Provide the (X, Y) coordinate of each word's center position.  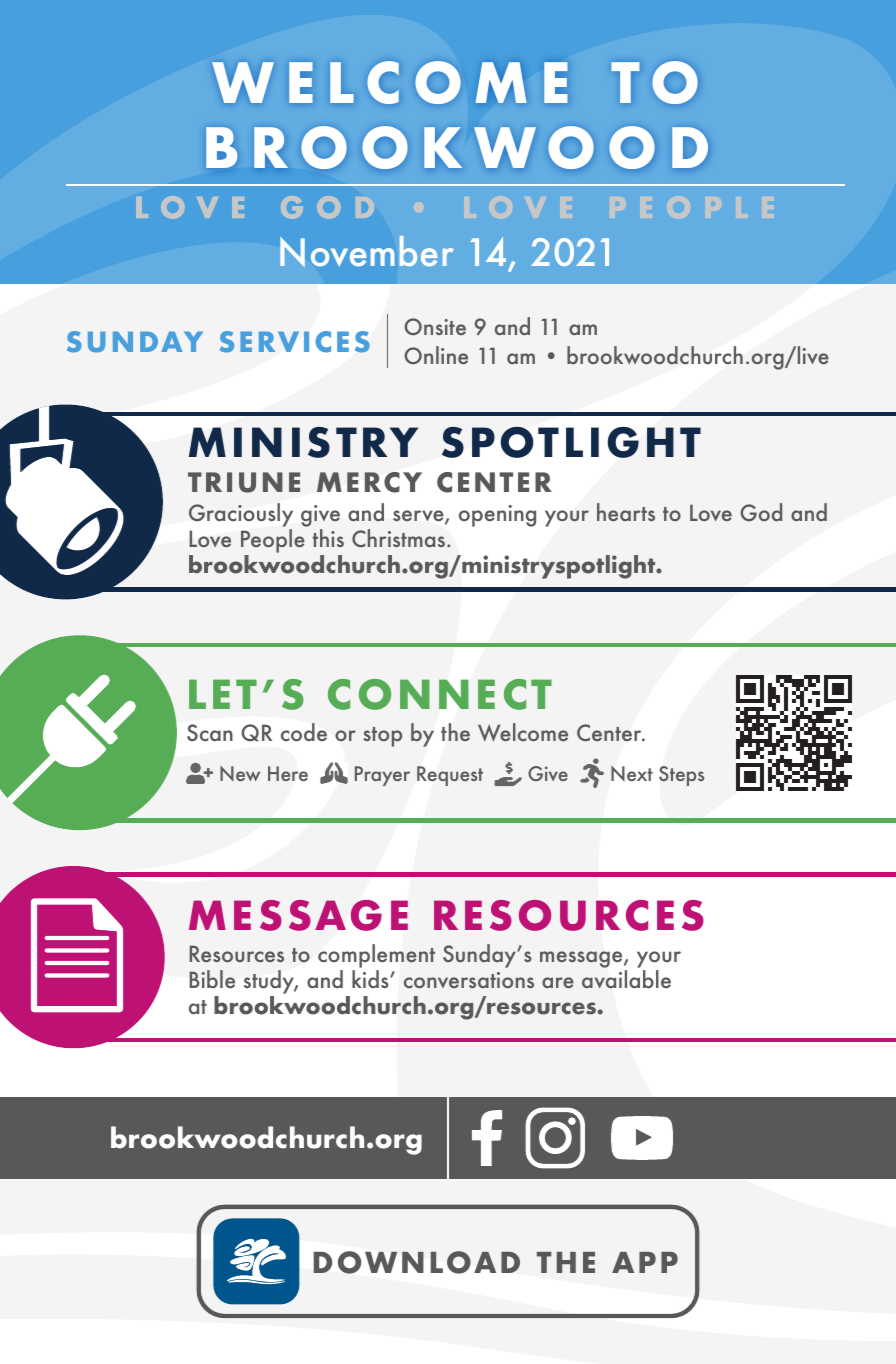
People (273, 541)
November (367, 251)
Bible (212, 979)
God (761, 512)
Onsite (435, 326)
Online (436, 355)
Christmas (400, 538)
